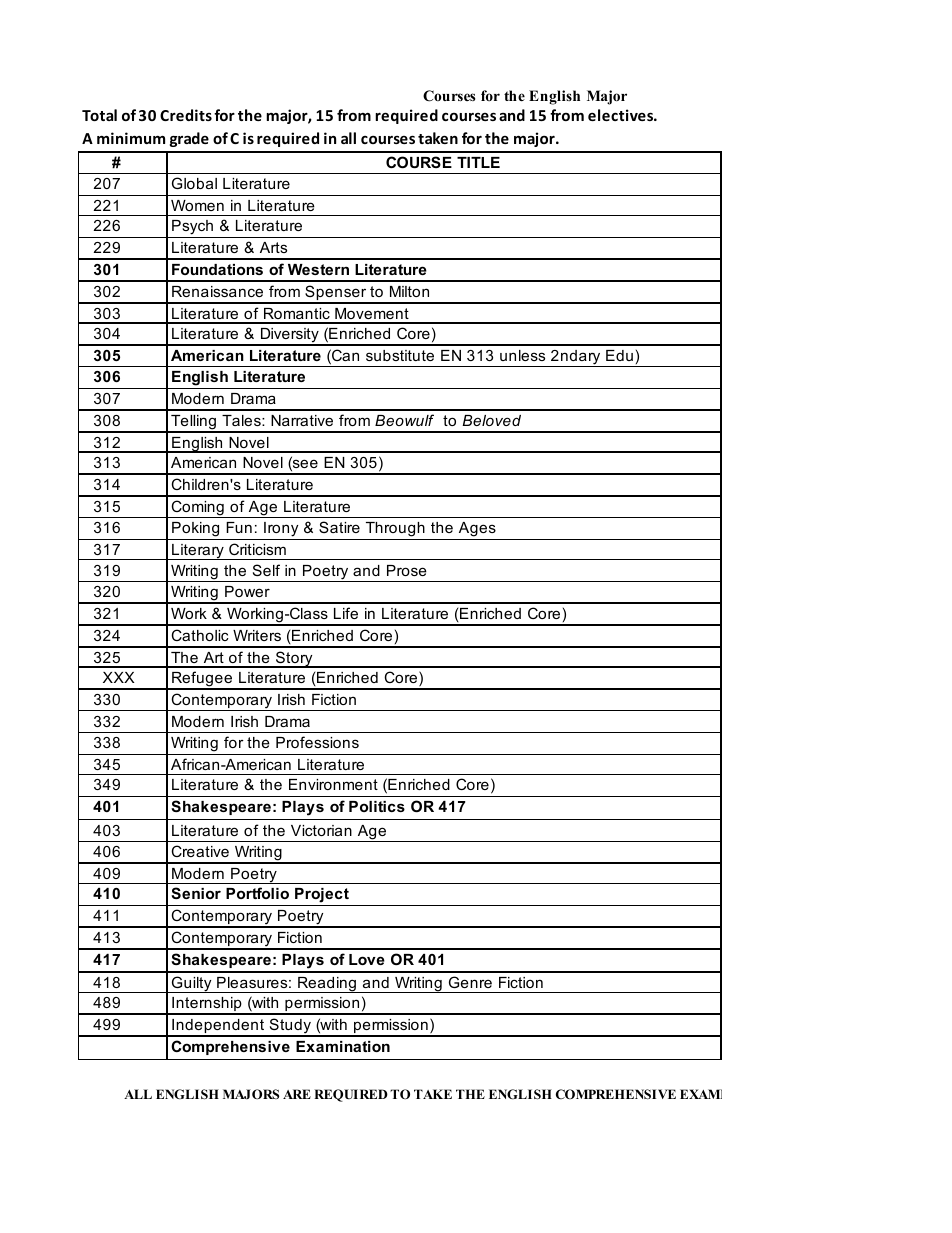 Image resolution: width=952 pixels, height=1233 pixels. Describe the element at coordinates (191, 984) in the screenshot. I see `Guilty` at that location.
